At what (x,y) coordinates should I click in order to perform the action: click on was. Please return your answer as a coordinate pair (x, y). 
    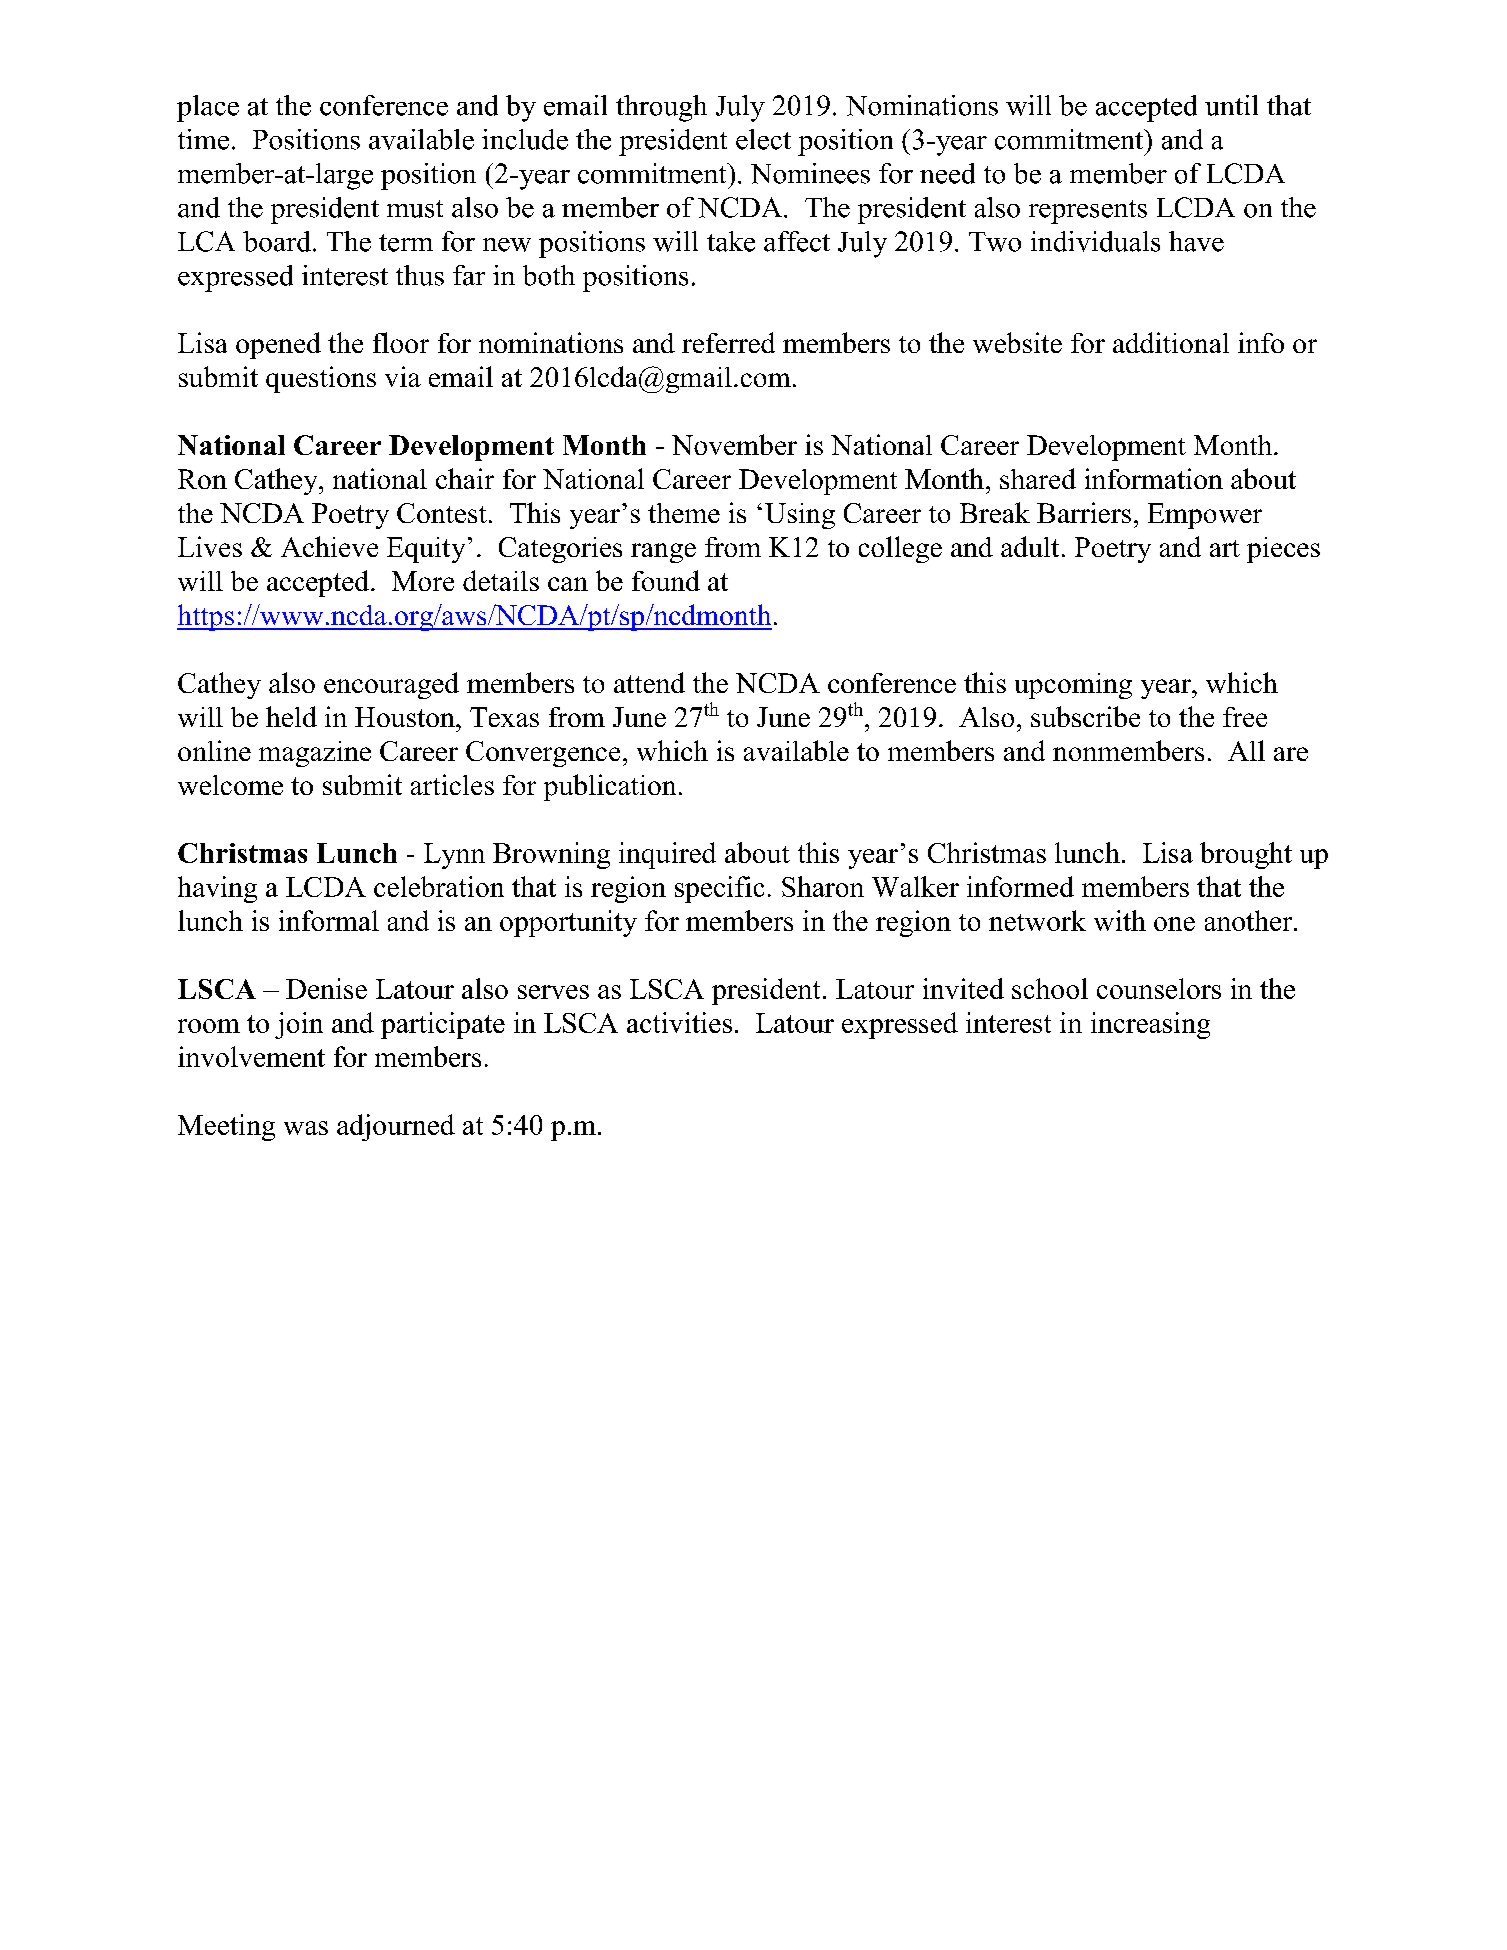
    Looking at the image, I should click on (306, 1128).
